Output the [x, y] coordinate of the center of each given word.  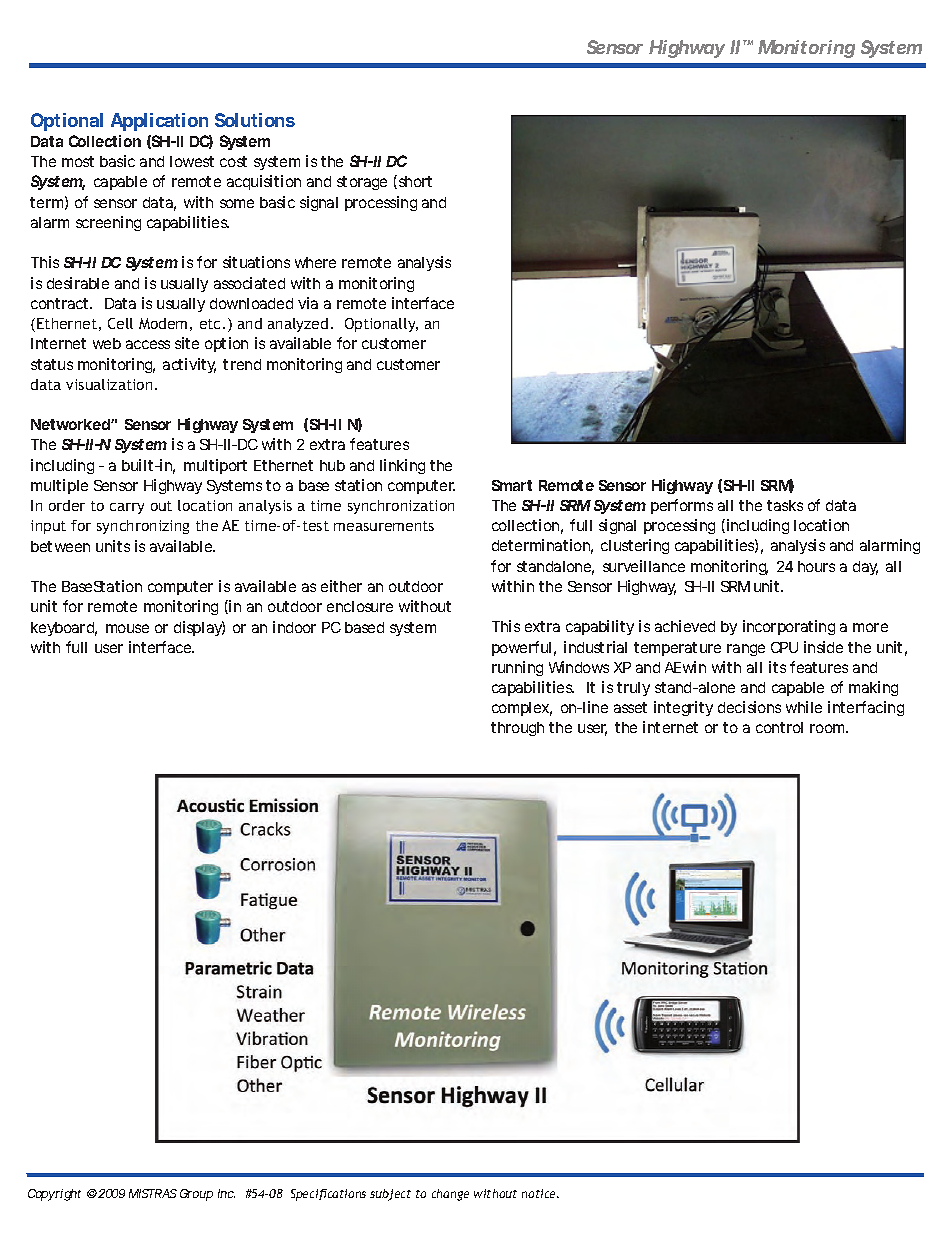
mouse [127, 628]
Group [196, 1195]
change [450, 1195]
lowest [192, 161]
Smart [512, 485]
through [517, 729]
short [414, 182]
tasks [785, 505]
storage [362, 183]
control [779, 727]
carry [127, 508]
